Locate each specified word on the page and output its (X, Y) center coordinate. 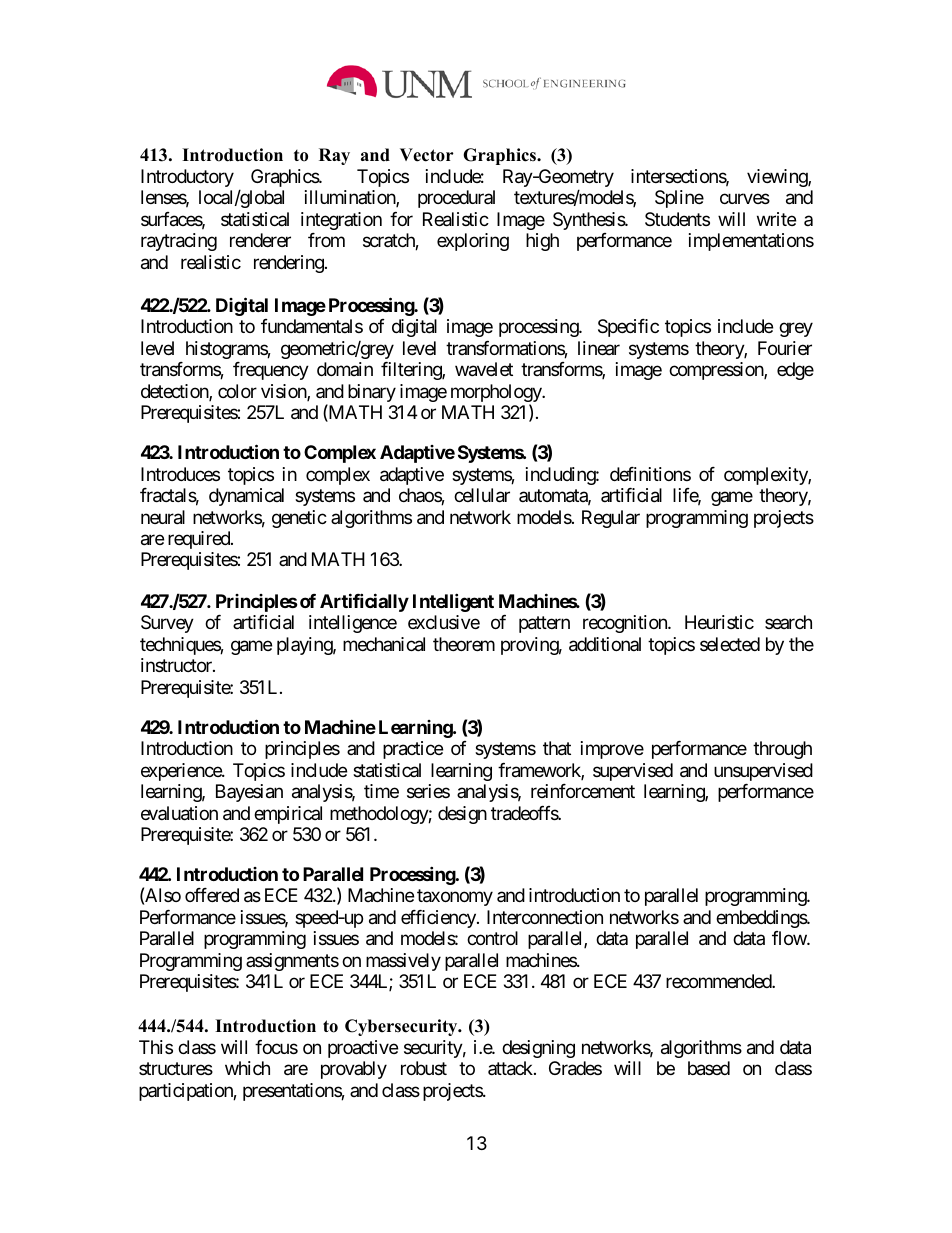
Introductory (187, 178)
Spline (679, 199)
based (709, 1068)
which (247, 1068)
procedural (456, 199)
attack (511, 1068)
